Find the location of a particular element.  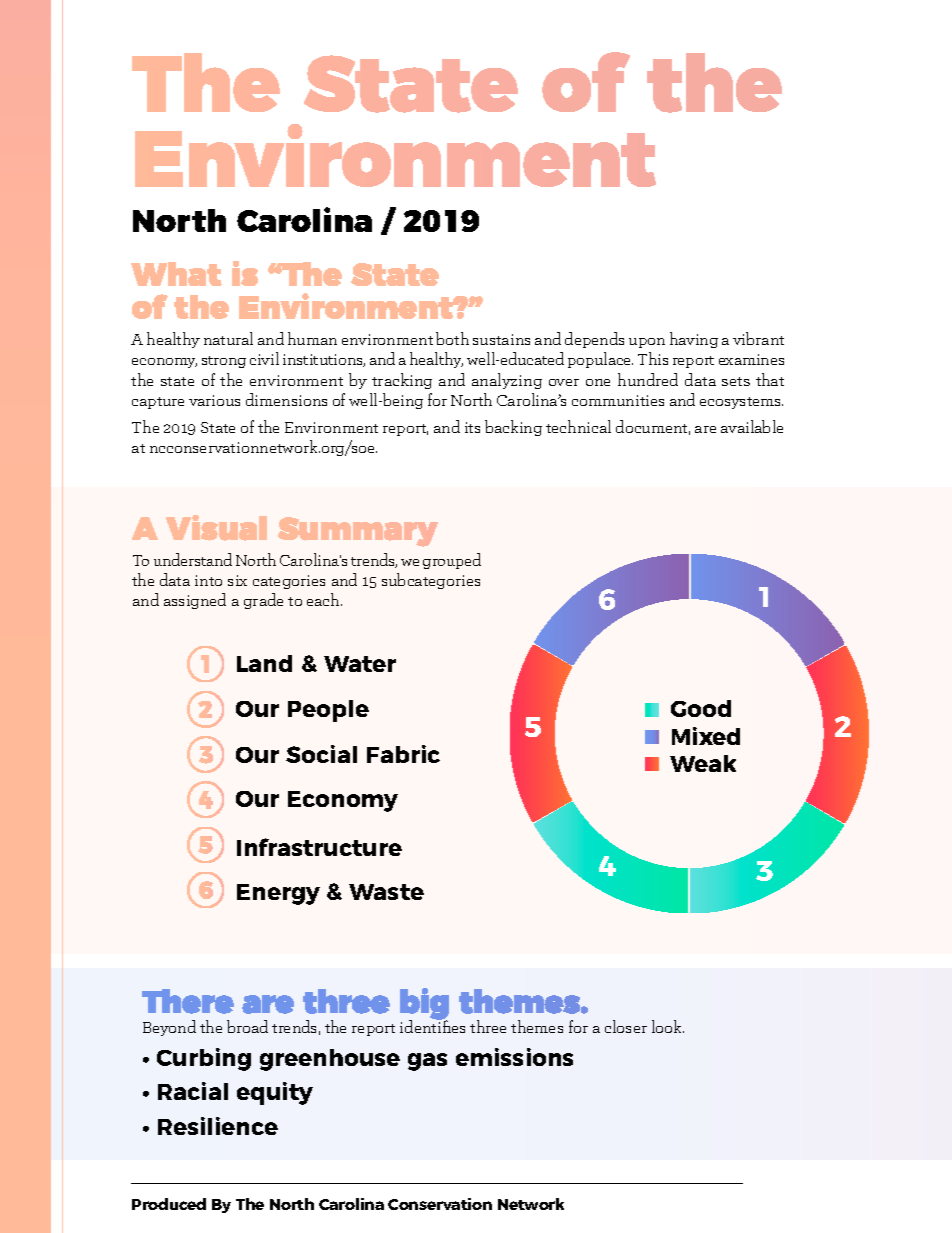

having is located at coordinates (694, 340).
